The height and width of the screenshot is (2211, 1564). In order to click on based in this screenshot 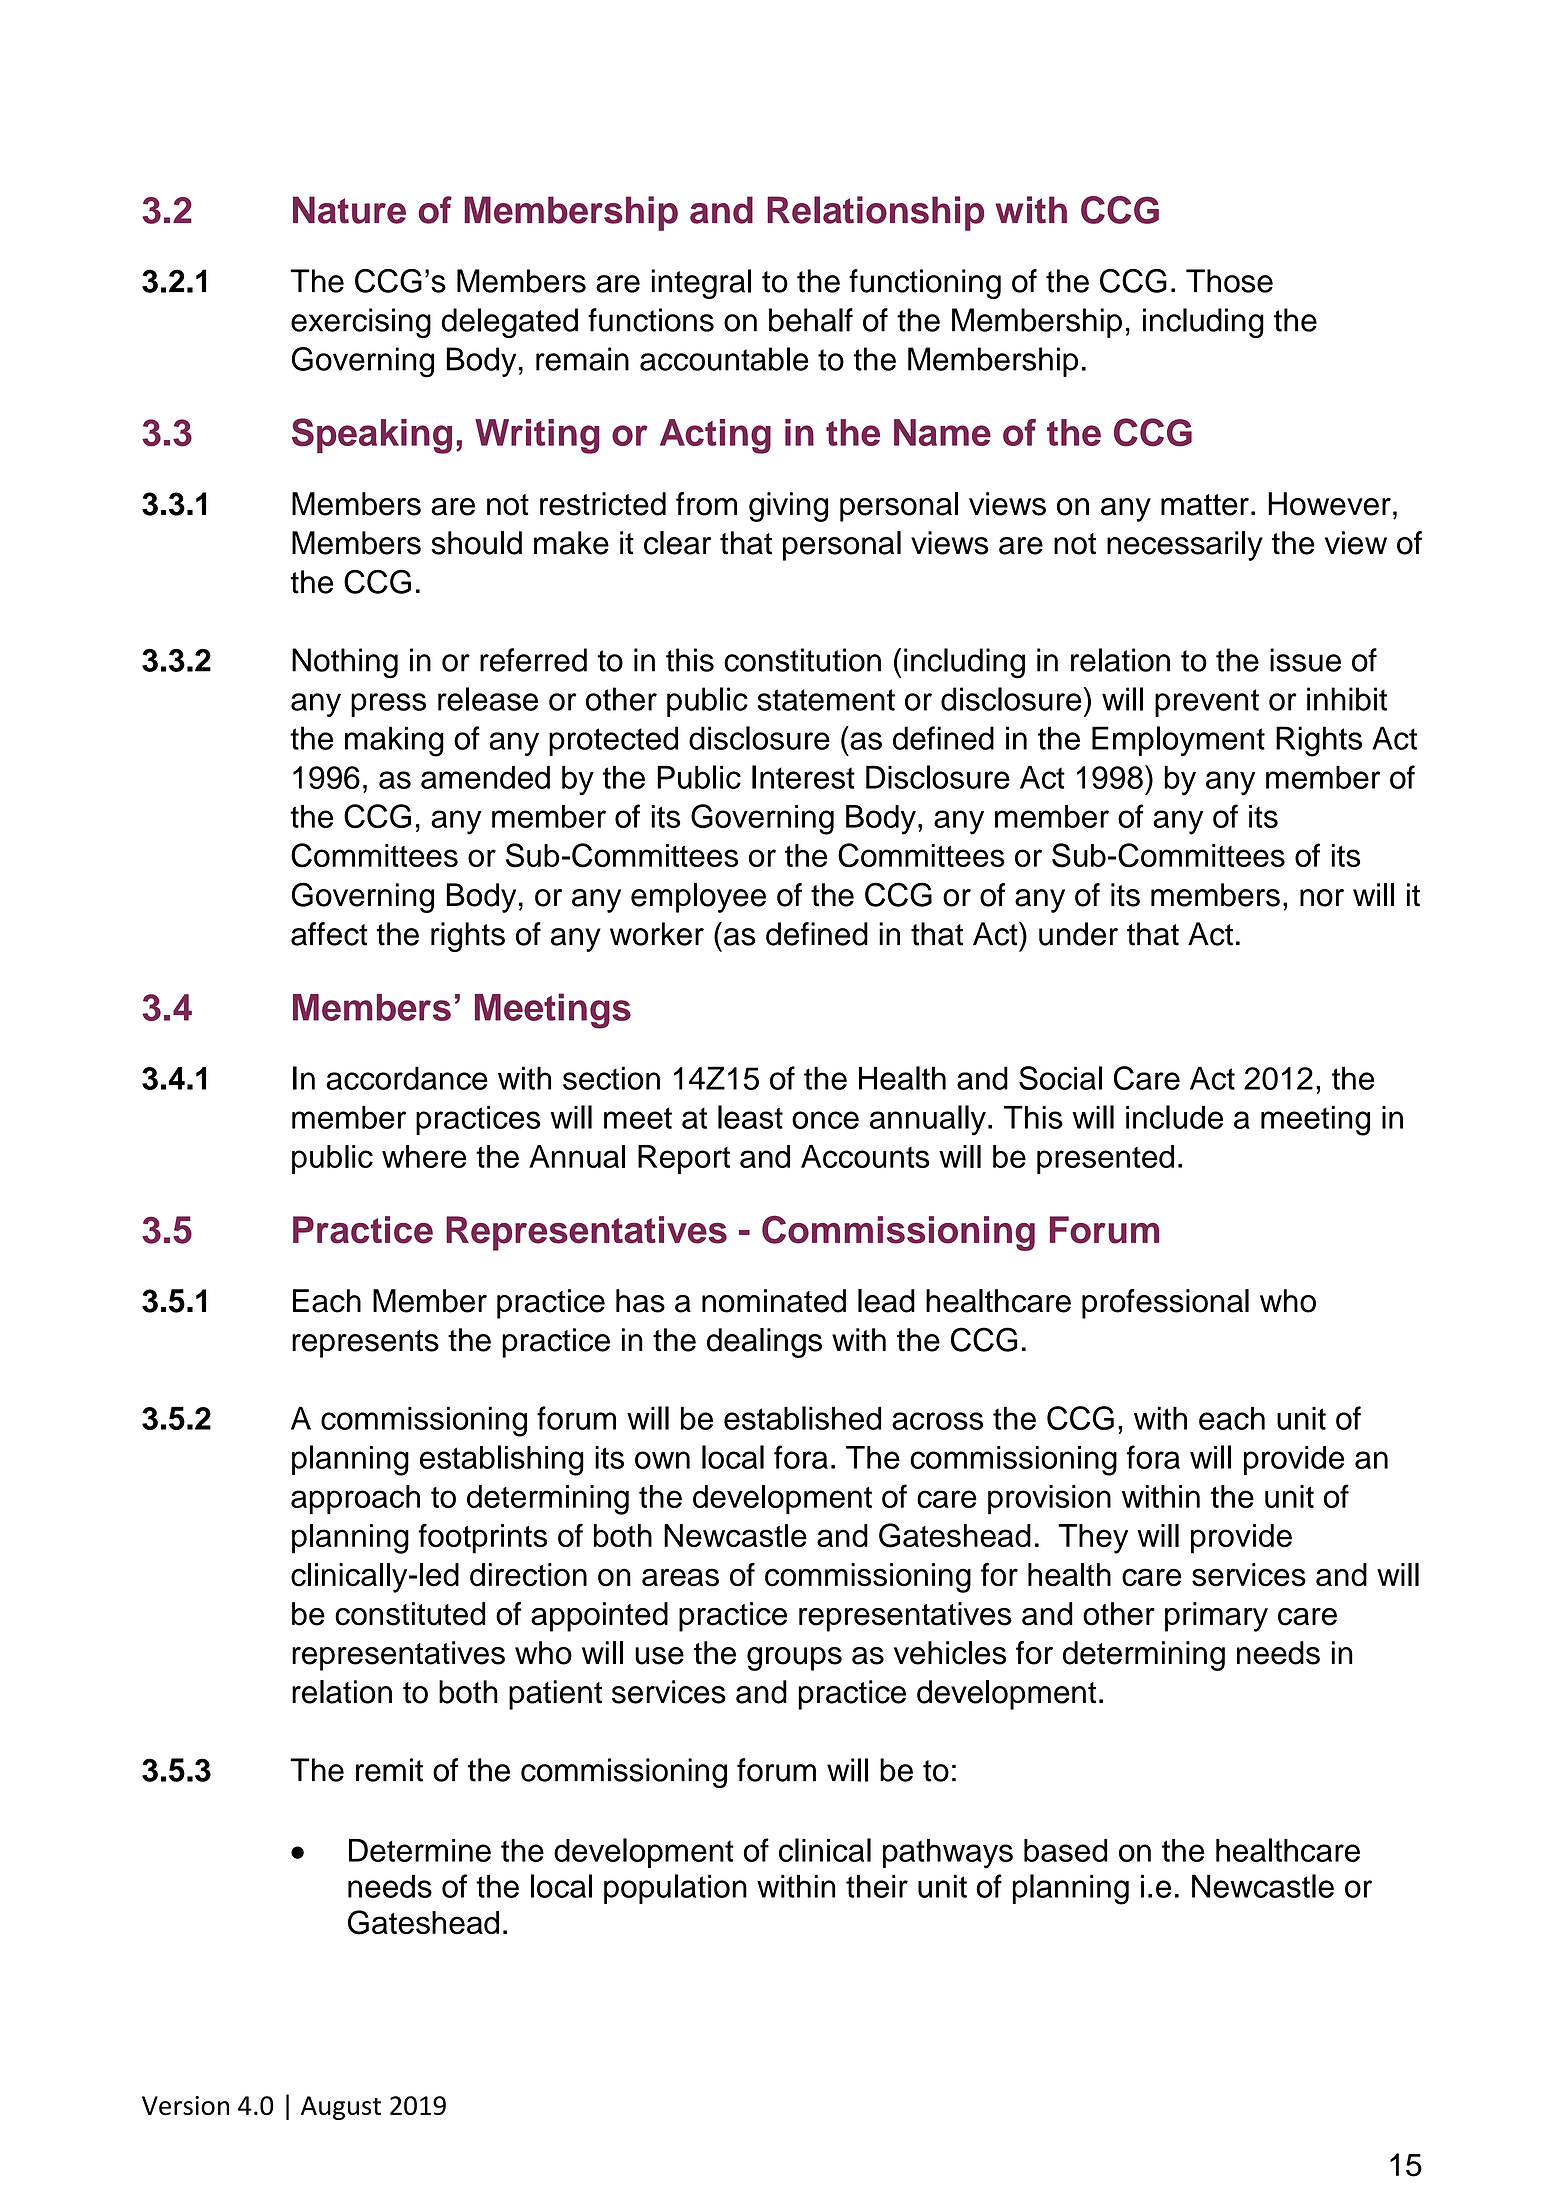, I will do `click(1066, 1850)`.
